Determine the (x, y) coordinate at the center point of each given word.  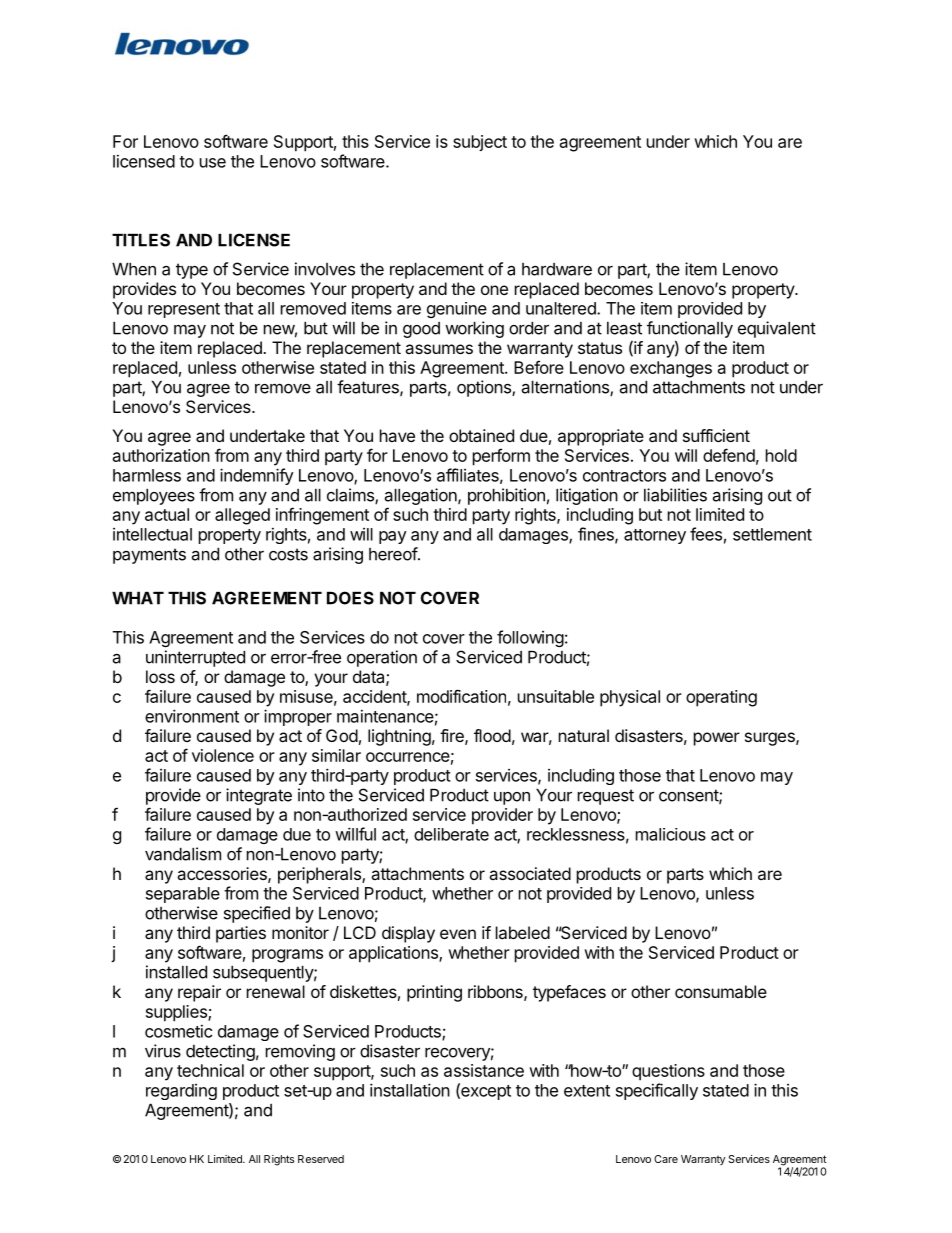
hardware (557, 269)
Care (666, 1159)
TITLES (141, 240)
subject (480, 143)
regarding (181, 1092)
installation (410, 1090)
